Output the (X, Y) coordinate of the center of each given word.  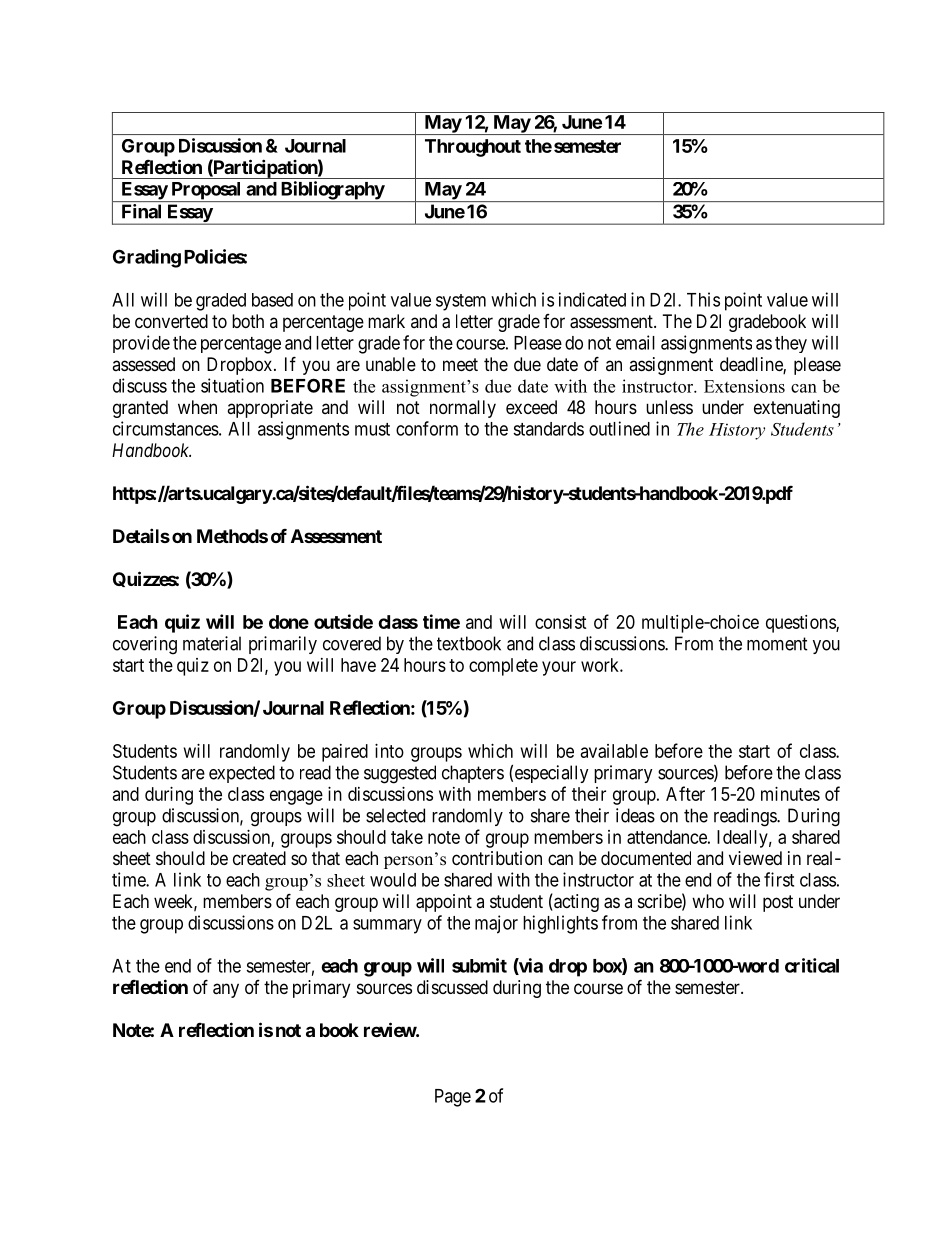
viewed (755, 858)
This (703, 299)
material (212, 643)
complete (503, 667)
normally (463, 409)
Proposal (206, 192)
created (259, 858)
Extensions (744, 386)
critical (812, 965)
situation (232, 385)
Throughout (473, 148)
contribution (497, 858)
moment (777, 644)
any (226, 990)
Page (453, 1098)
